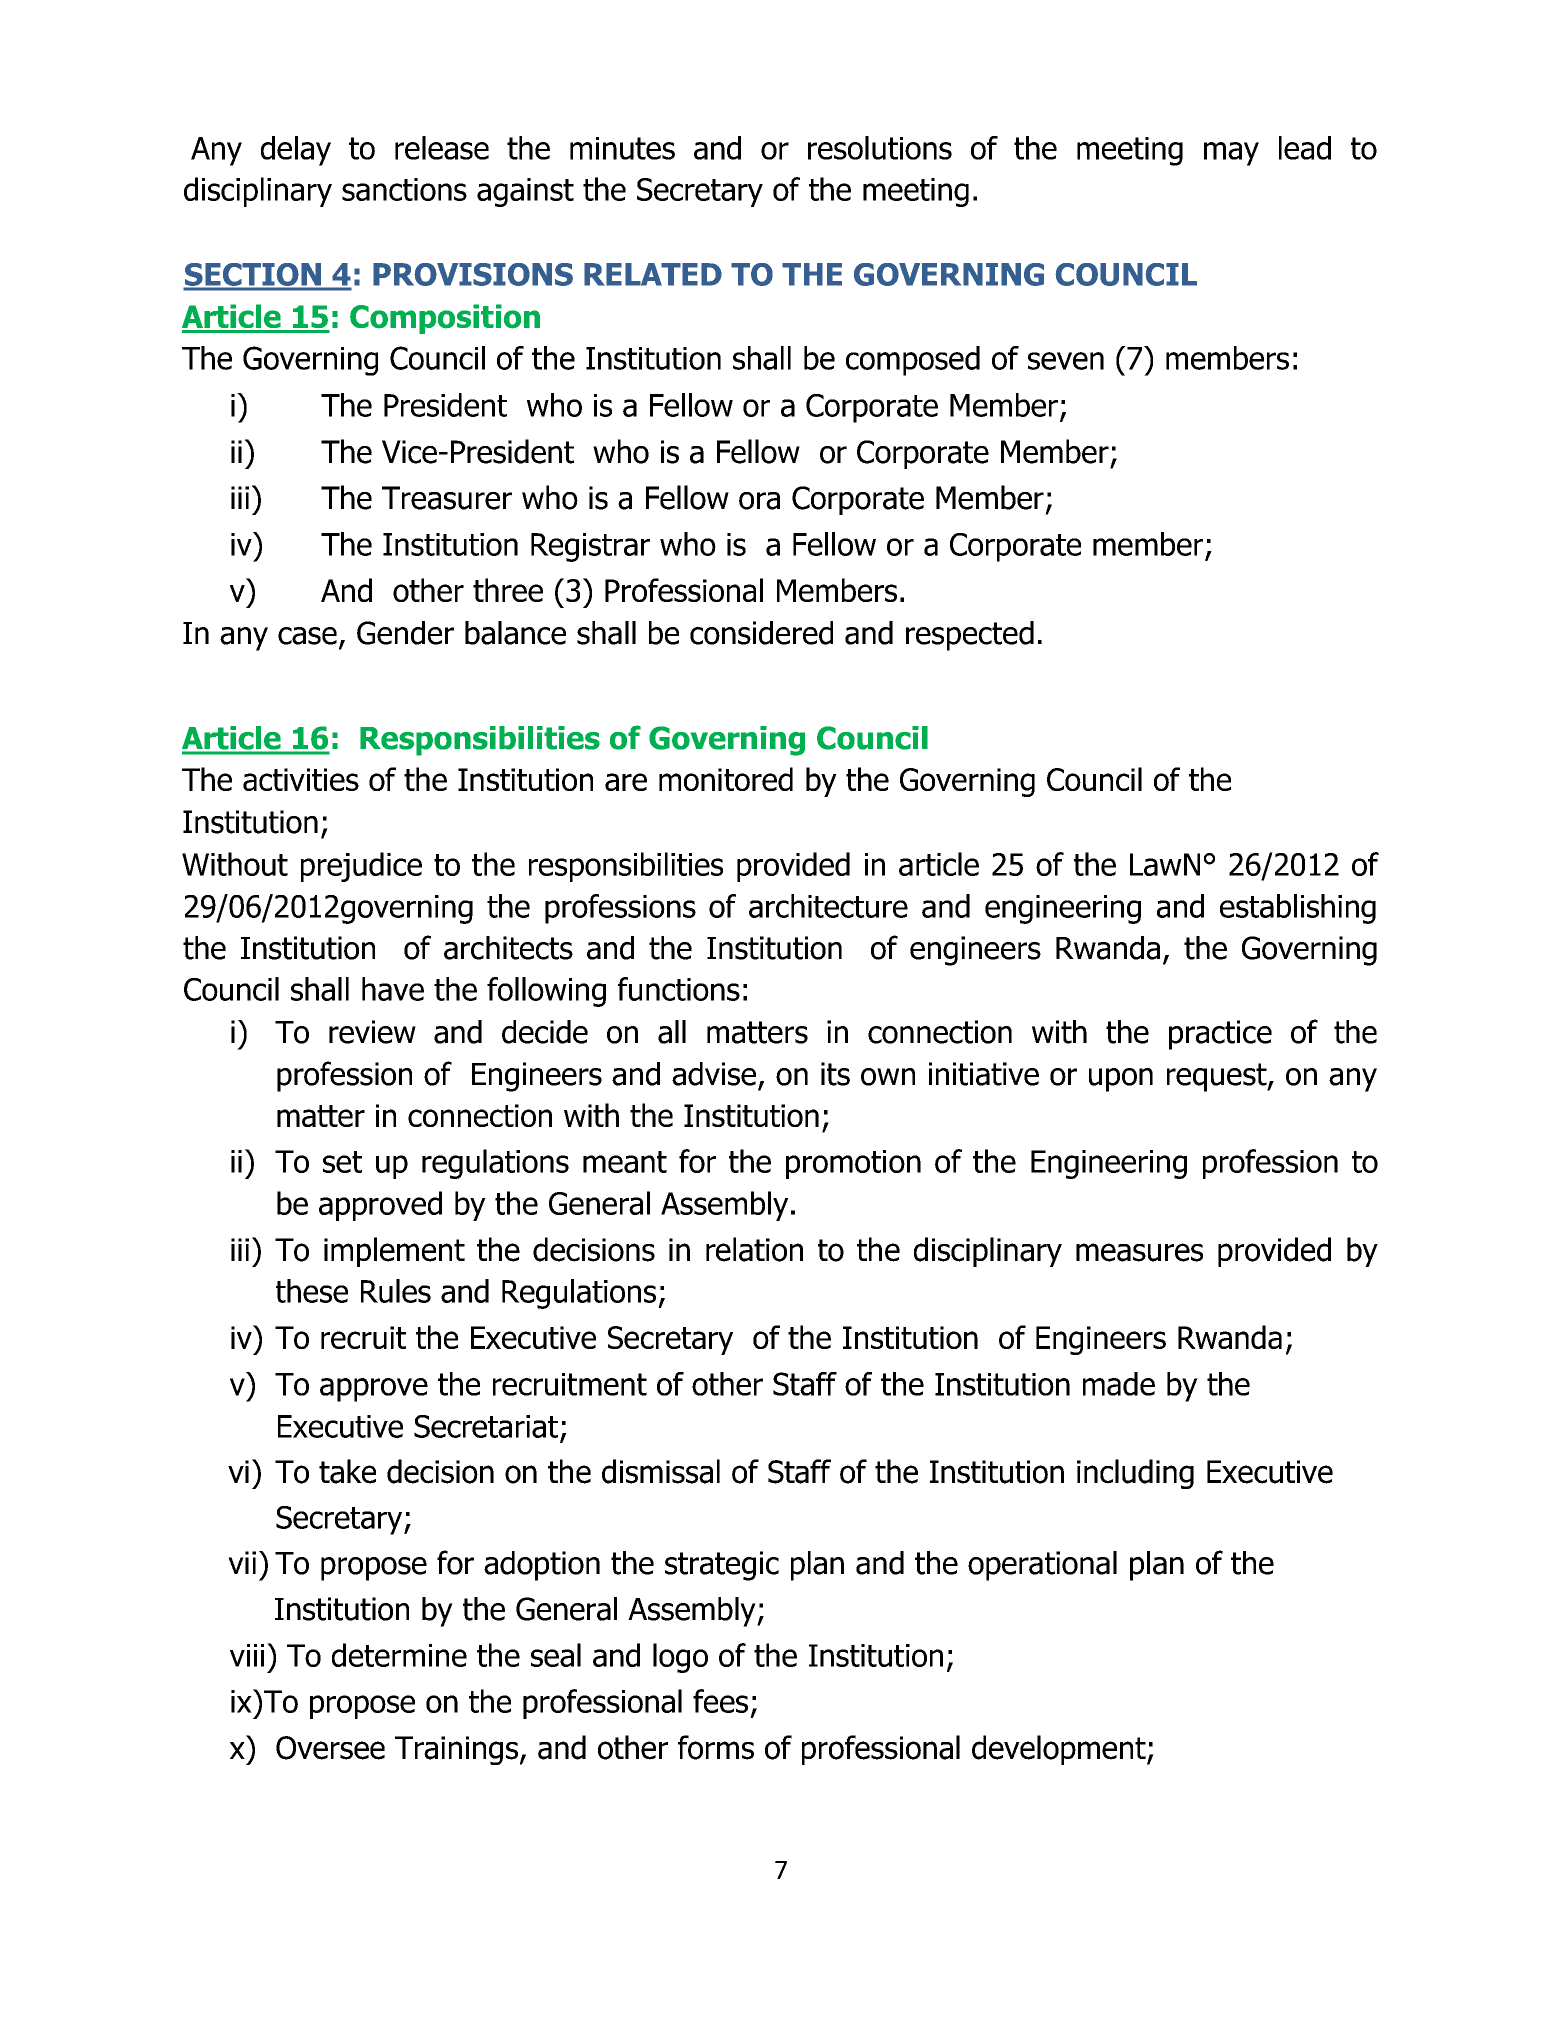 The image size is (1561, 2021). I want to click on sanctions, so click(404, 189).
